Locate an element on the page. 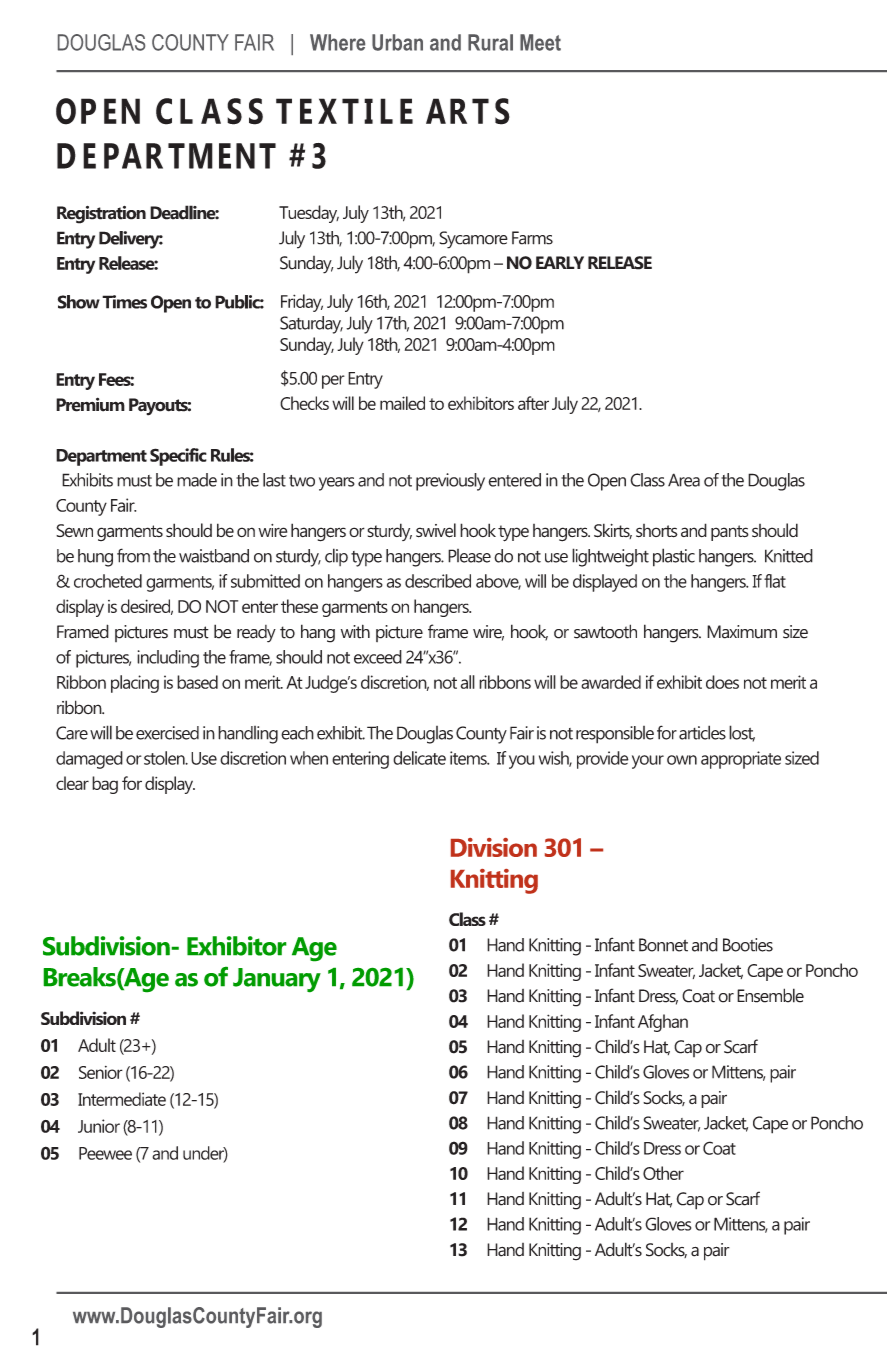  mailed is located at coordinates (402, 403).
